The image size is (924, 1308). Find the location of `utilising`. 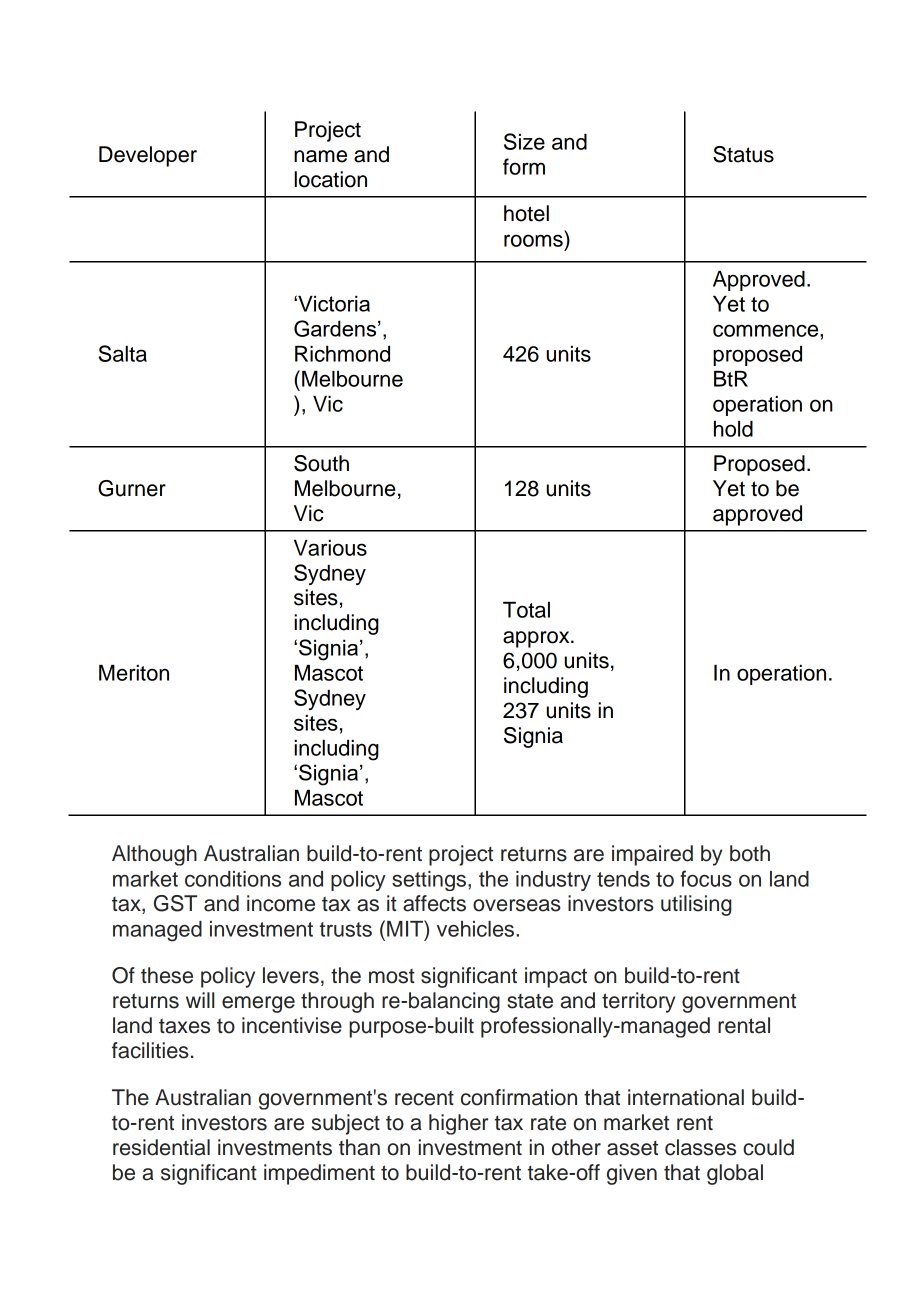

utilising is located at coordinates (696, 905).
